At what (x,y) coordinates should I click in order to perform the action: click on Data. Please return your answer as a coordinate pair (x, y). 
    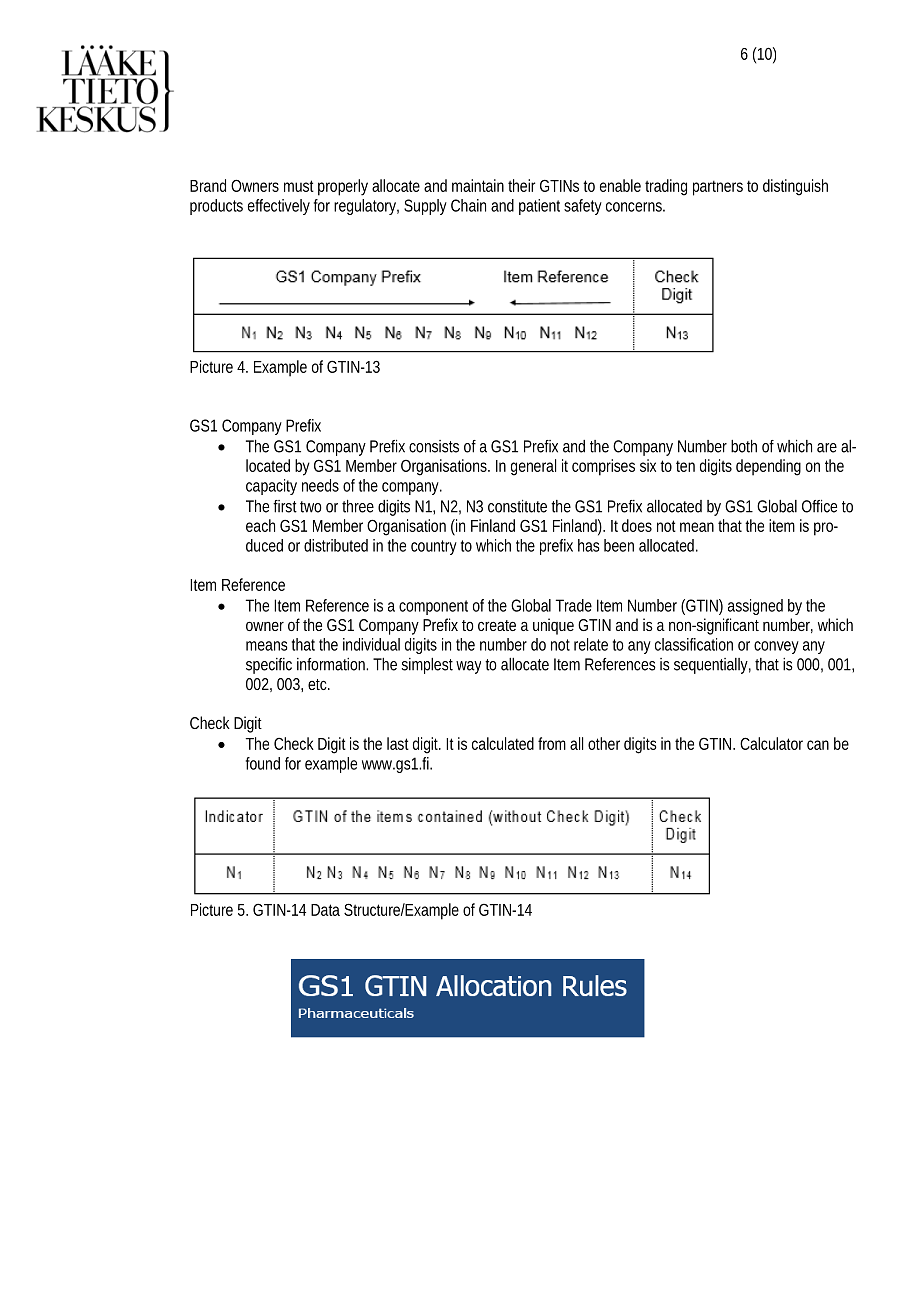
    Looking at the image, I should click on (325, 910).
